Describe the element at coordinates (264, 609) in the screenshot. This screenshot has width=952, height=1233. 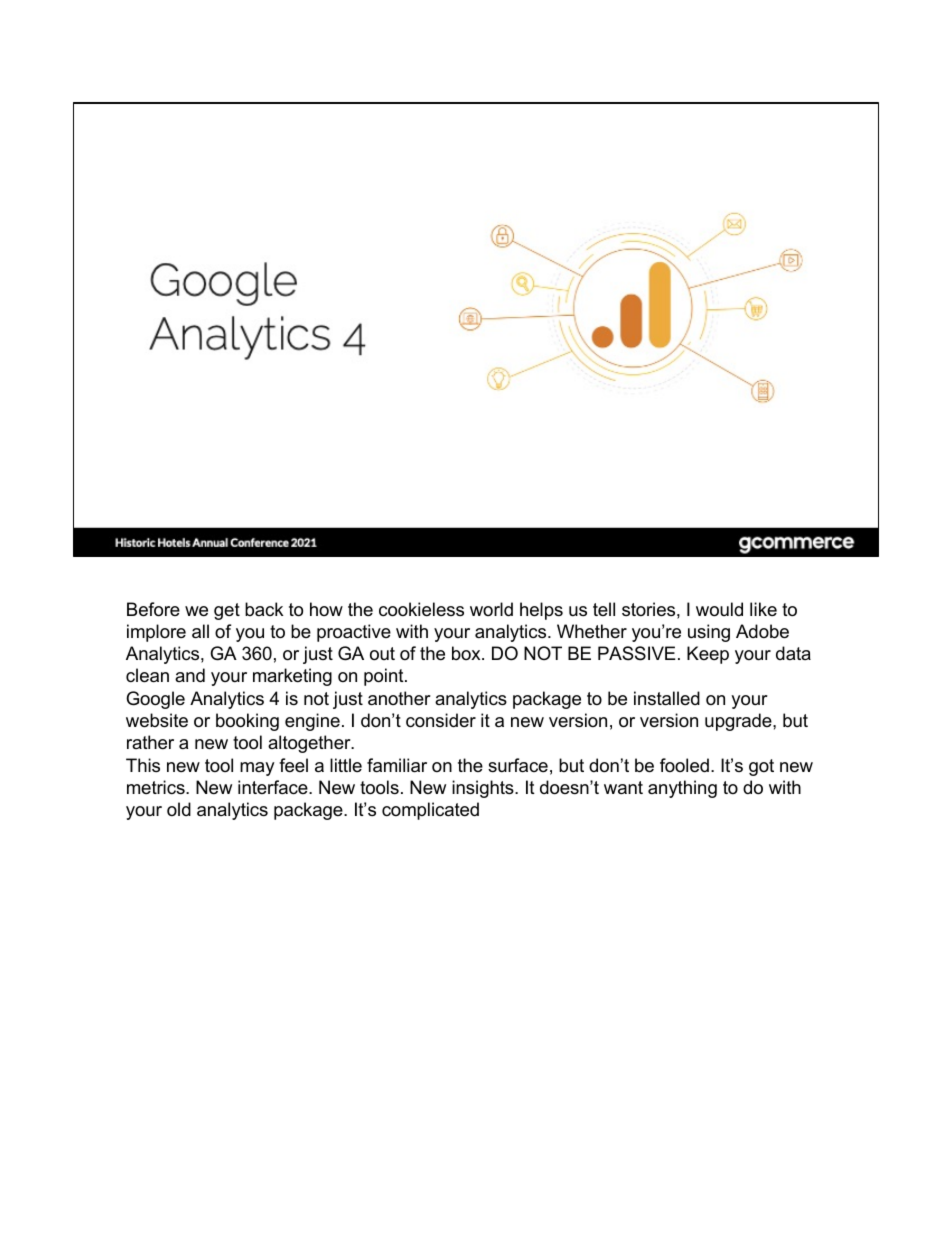
I see `back` at that location.
